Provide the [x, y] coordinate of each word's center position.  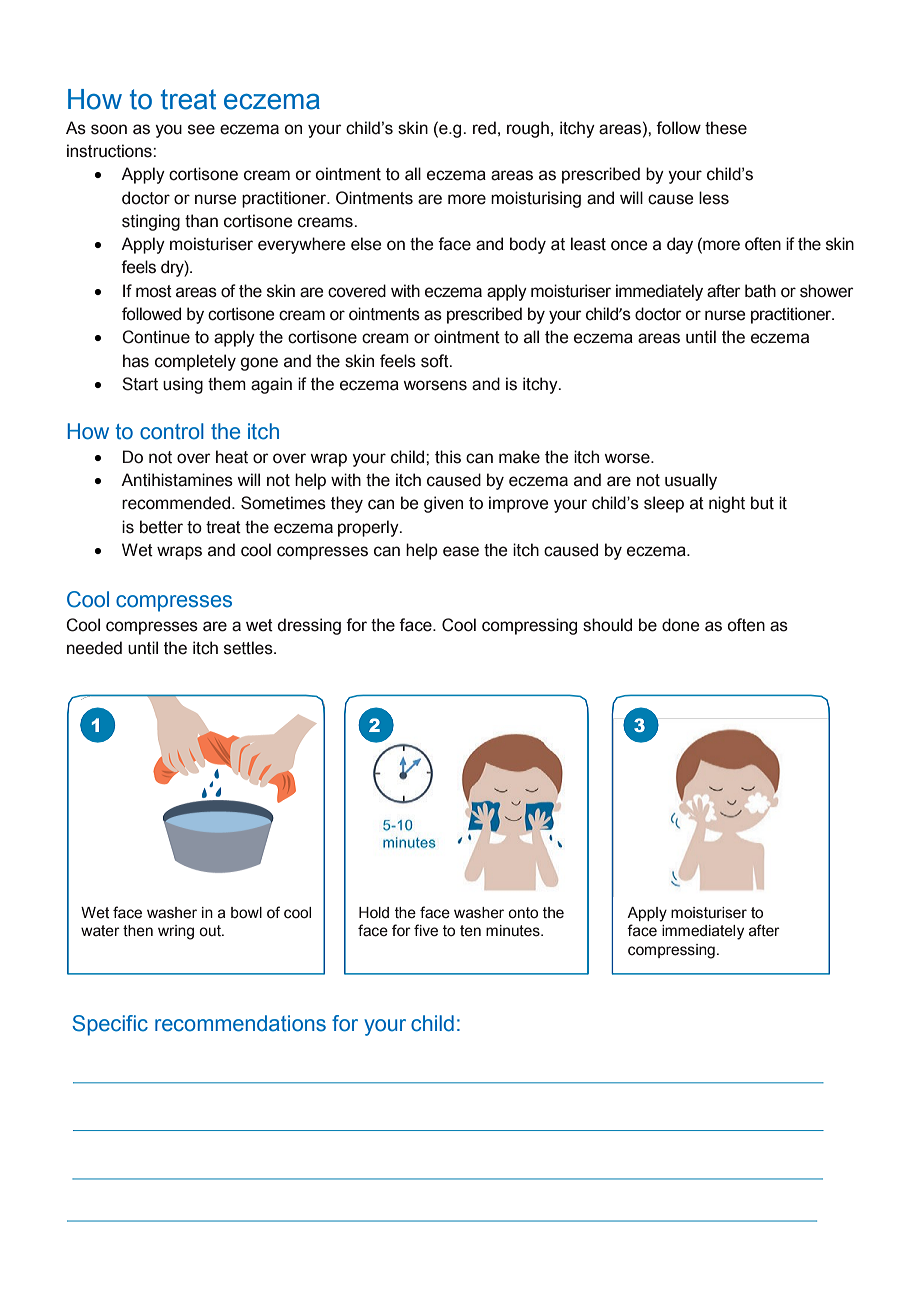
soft [436, 361]
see [201, 129]
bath [760, 291]
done [680, 625]
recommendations [240, 1023]
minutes [514, 931]
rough [528, 129]
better [161, 527]
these [726, 128]
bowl [246, 913]
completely [195, 362]
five [426, 930]
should [607, 625]
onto [523, 913]
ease [461, 551]
